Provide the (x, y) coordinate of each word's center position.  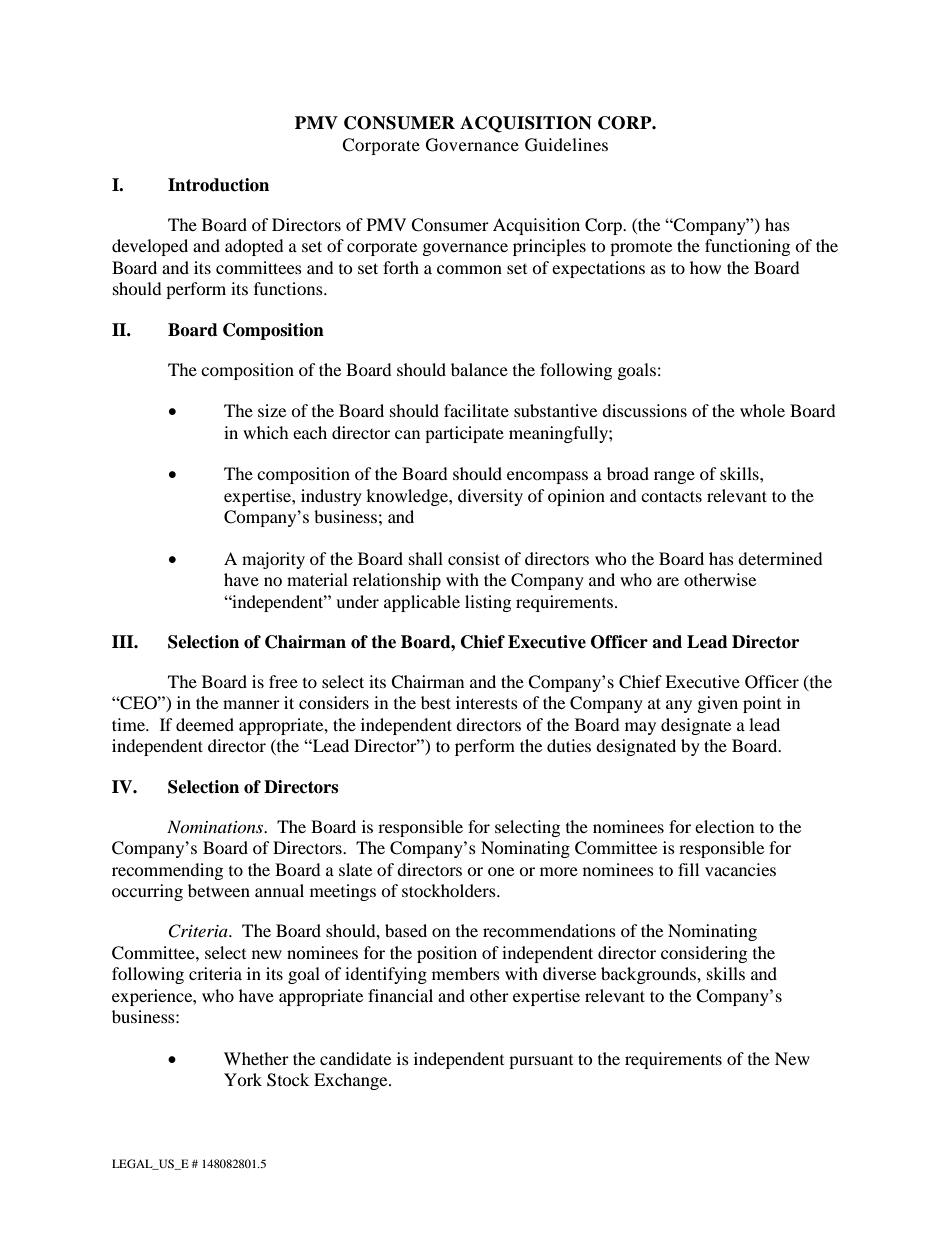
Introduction (218, 185)
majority (273, 560)
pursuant (541, 1062)
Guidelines (566, 145)
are (668, 581)
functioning (747, 247)
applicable (422, 603)
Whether (256, 1058)
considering (704, 954)
